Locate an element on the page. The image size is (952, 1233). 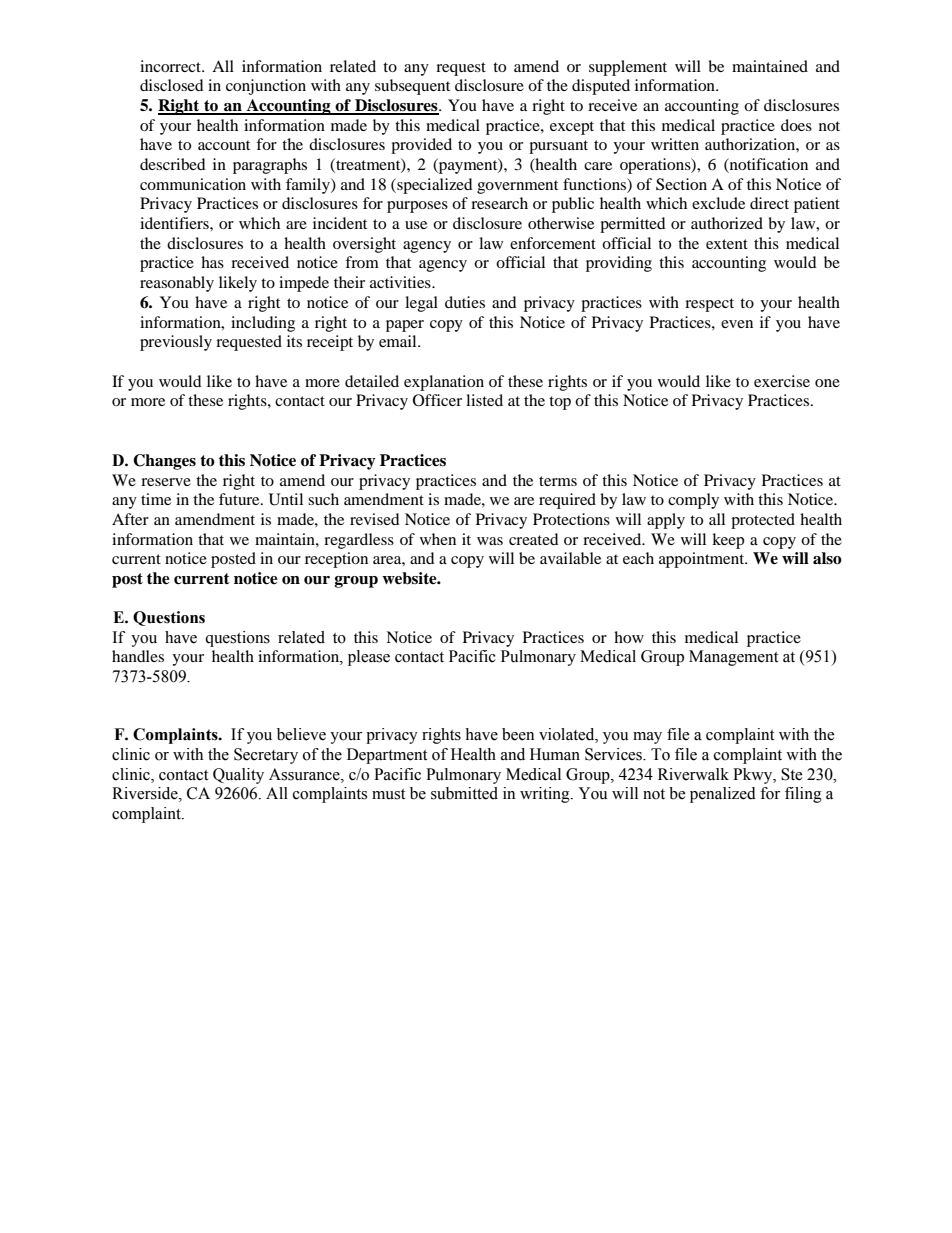
research is located at coordinates (499, 203).
